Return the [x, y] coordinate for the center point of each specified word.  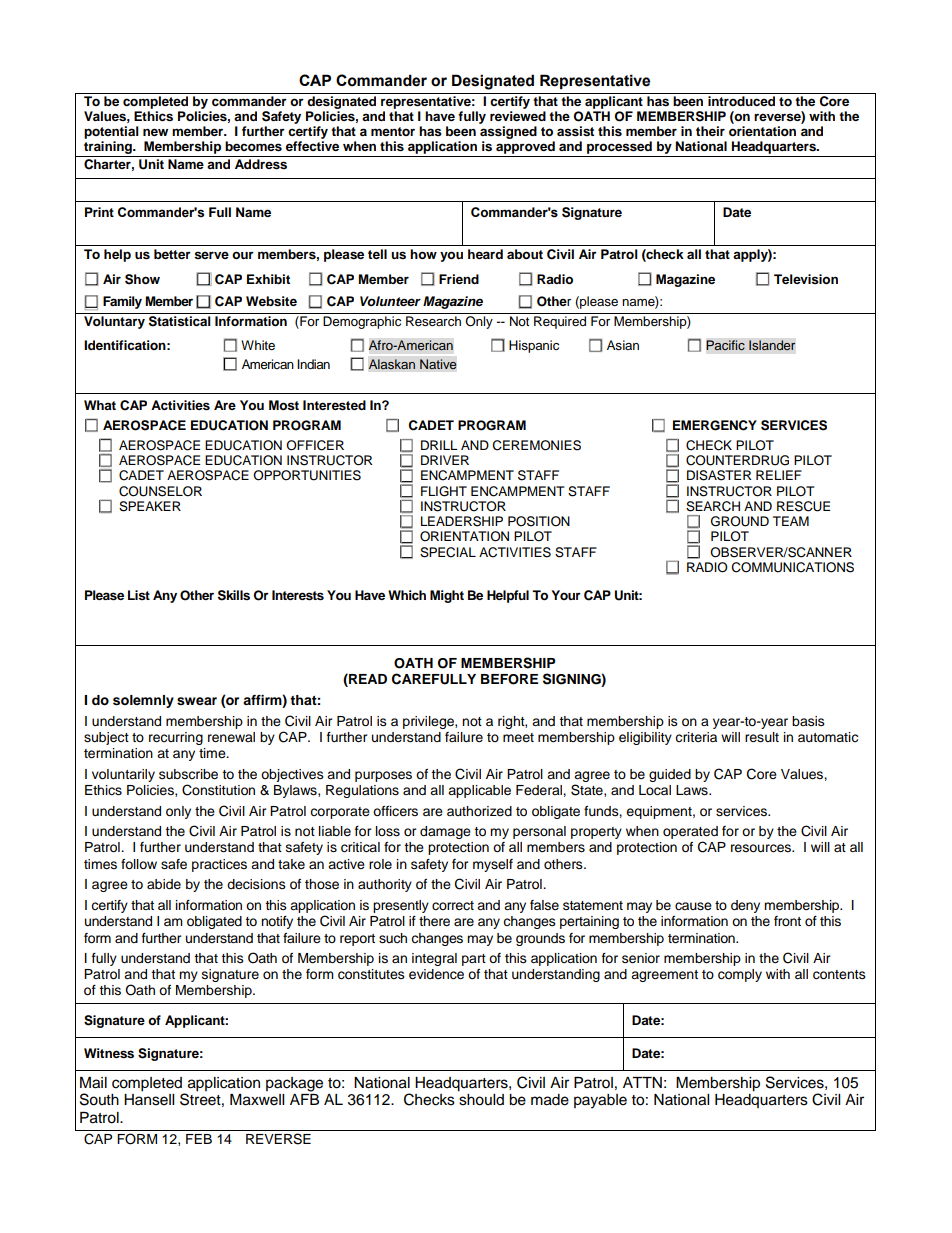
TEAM [791, 521]
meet [518, 737]
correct [453, 906]
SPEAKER [150, 506]
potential [111, 132]
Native [438, 364]
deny [745, 906]
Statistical [180, 321]
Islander [772, 345]
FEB [199, 1139]
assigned [508, 134]
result [762, 737]
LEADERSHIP [462, 521]
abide [164, 884]
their [710, 131]
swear [197, 701]
